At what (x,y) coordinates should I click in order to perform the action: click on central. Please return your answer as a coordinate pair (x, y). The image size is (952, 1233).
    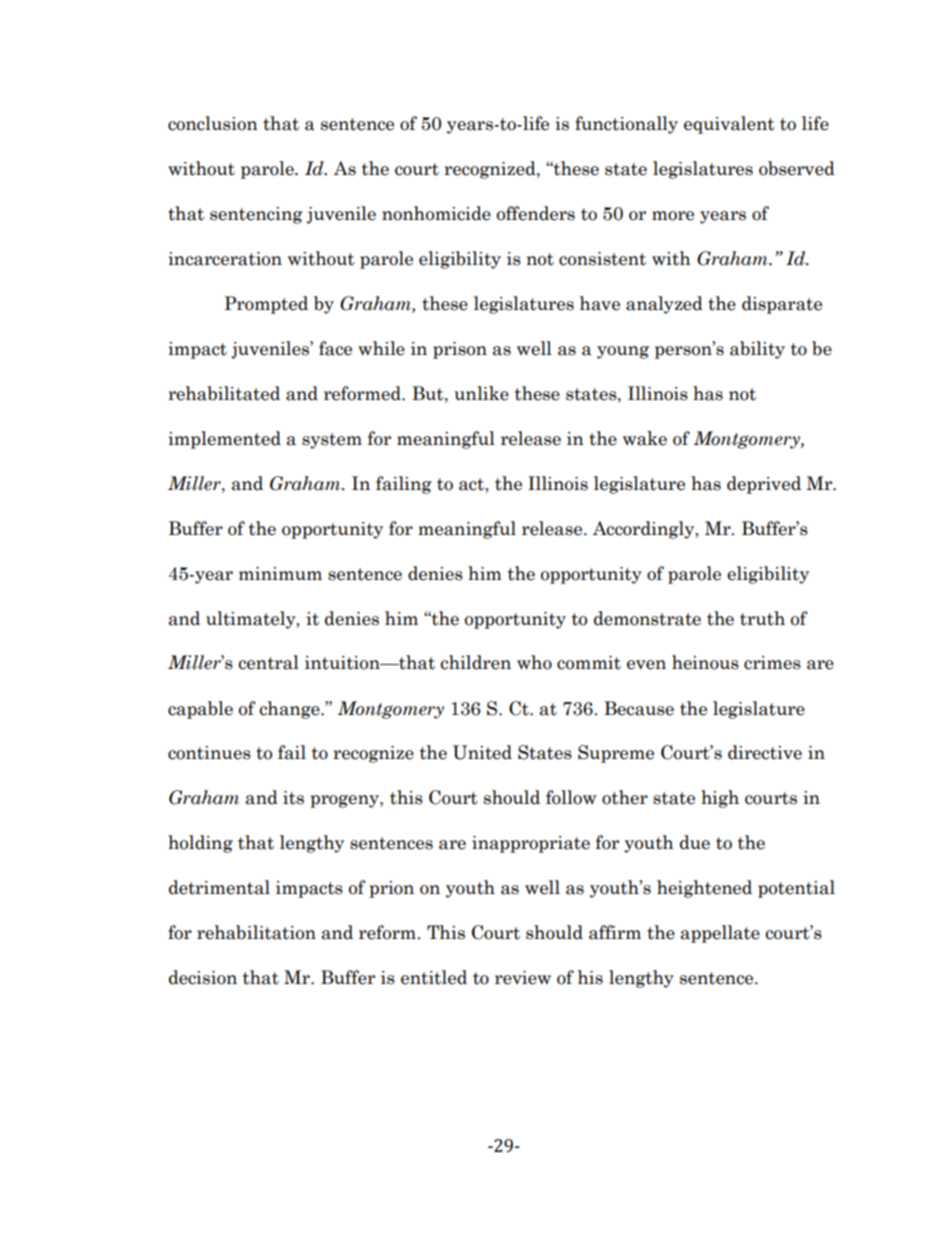
    Looking at the image, I should click on (269, 662).
